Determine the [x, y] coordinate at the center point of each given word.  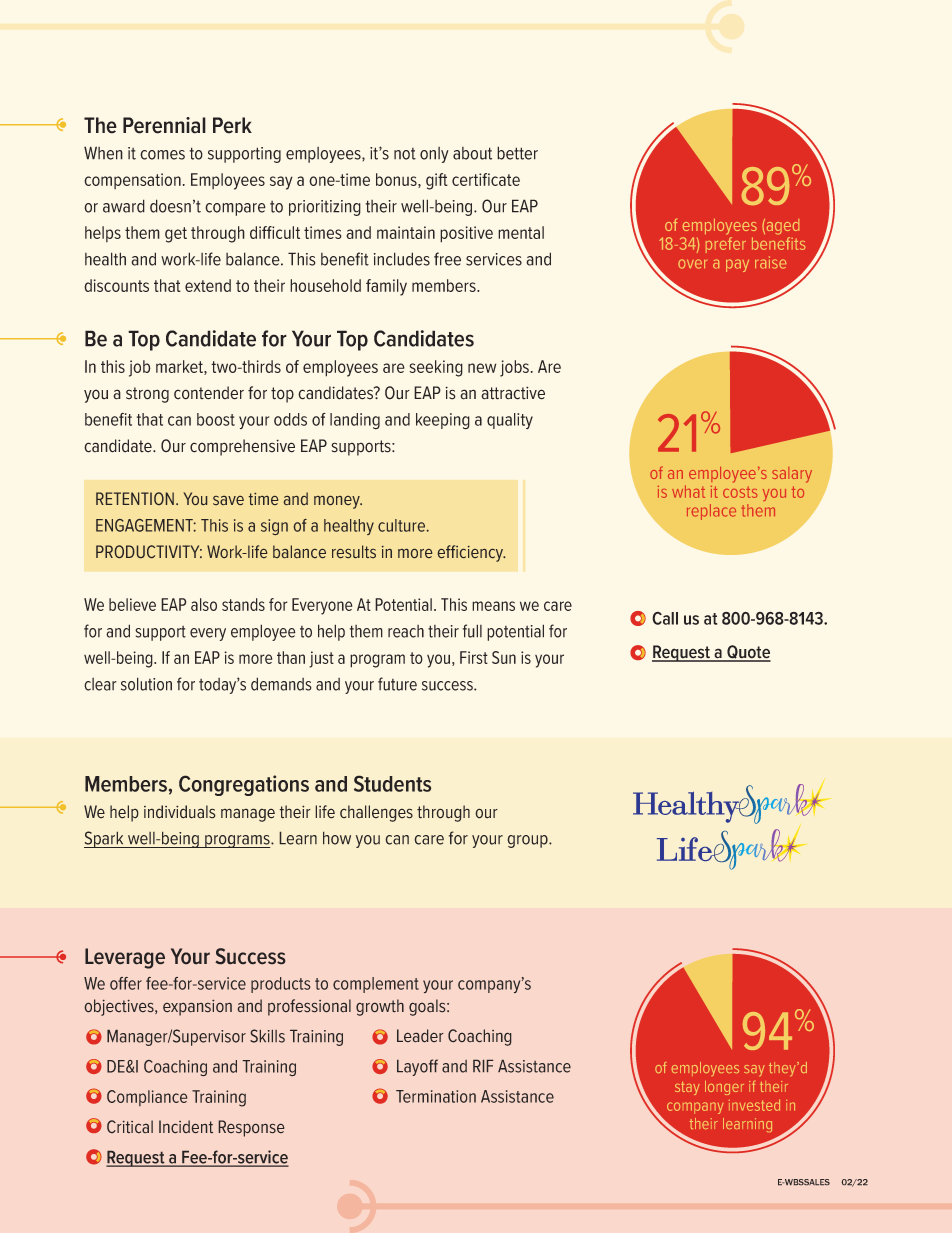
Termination [436, 1096]
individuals [180, 812]
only [434, 155]
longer [724, 1088]
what [688, 491]
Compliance [147, 1098]
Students [392, 783]
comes [162, 155]
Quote [748, 653]
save [228, 500]
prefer [726, 245]
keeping [443, 421]
